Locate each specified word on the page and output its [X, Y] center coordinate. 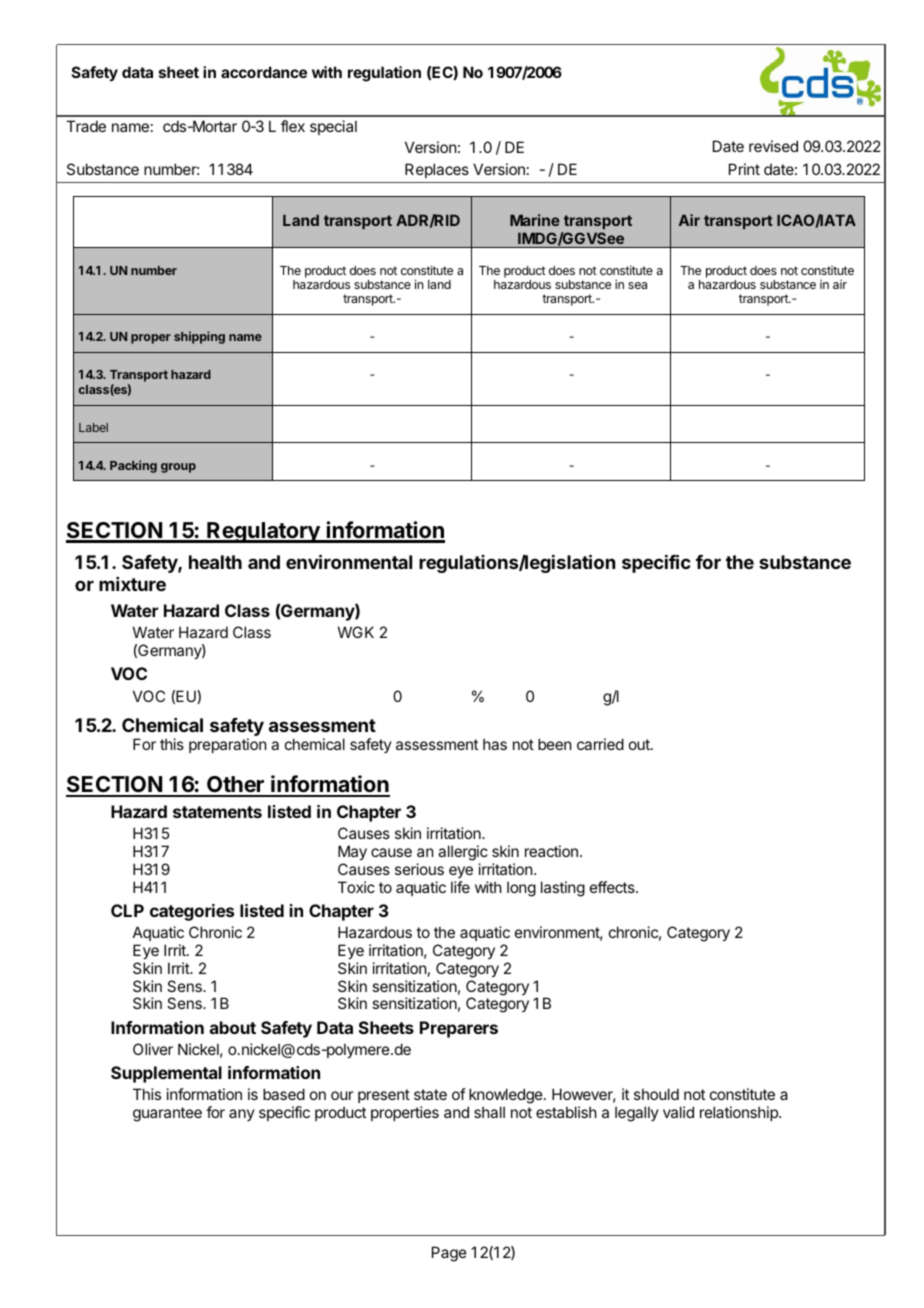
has [495, 744]
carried [600, 744]
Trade [86, 126]
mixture [132, 584]
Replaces [437, 170]
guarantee [167, 1114]
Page [449, 1254]
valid [678, 1112]
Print [744, 169]
